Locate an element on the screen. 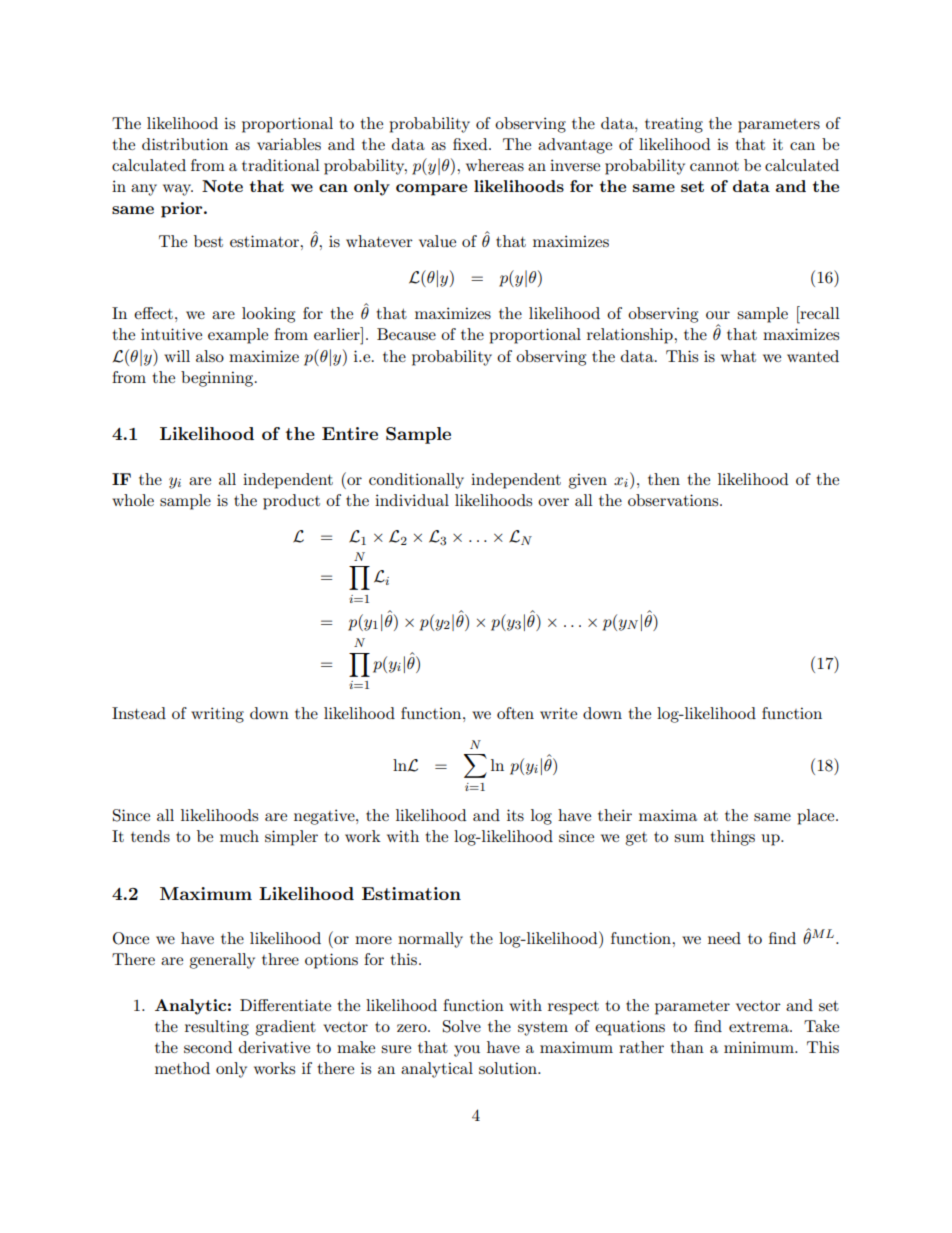 Image resolution: width=952 pixels, height=1233 pixels. conditionally is located at coordinates (416, 481).
